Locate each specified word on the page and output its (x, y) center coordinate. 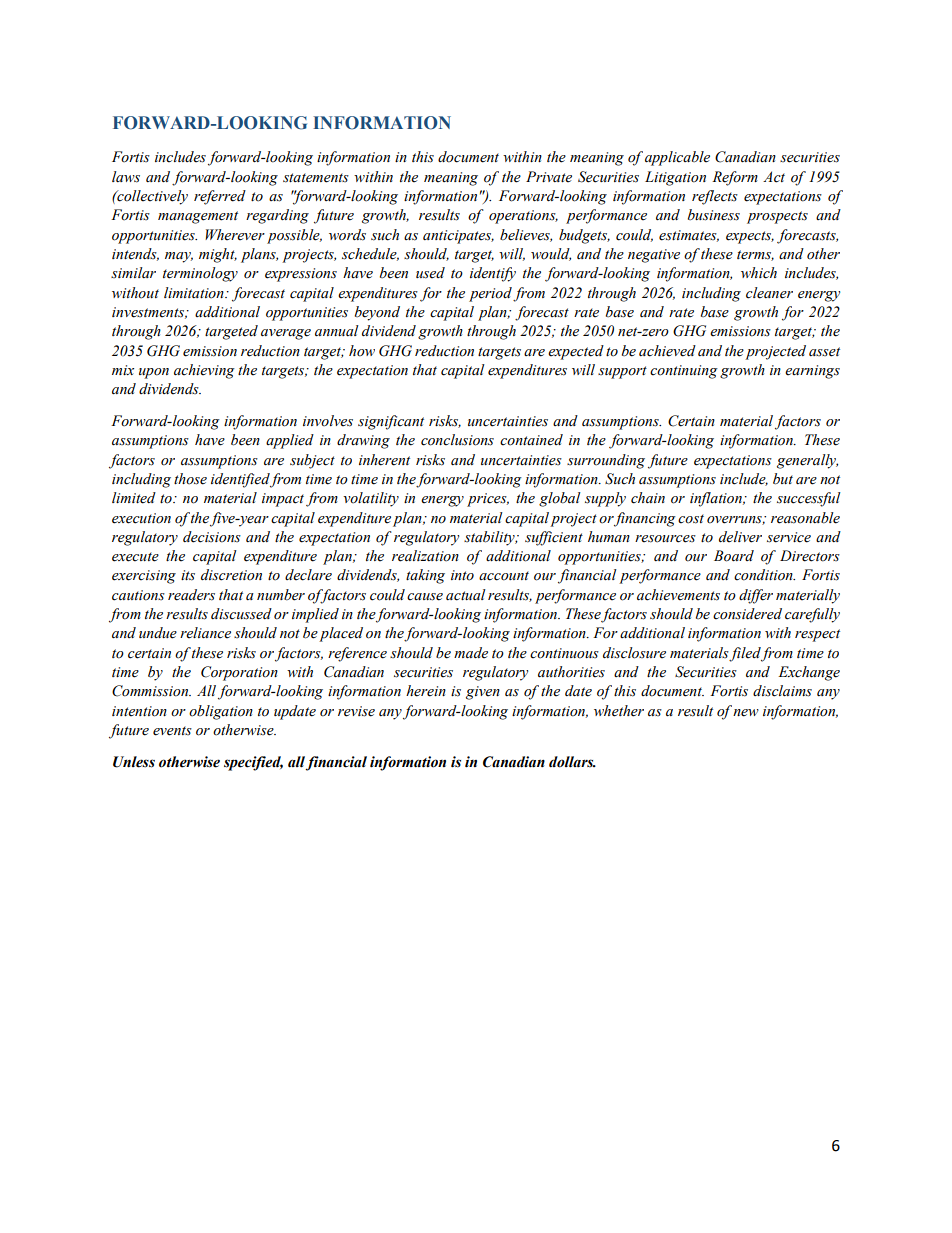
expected (576, 352)
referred (220, 197)
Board (734, 556)
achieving (204, 371)
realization (425, 556)
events (172, 731)
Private (549, 177)
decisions (212, 537)
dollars (572, 762)
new (746, 713)
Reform (735, 178)
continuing (684, 372)
